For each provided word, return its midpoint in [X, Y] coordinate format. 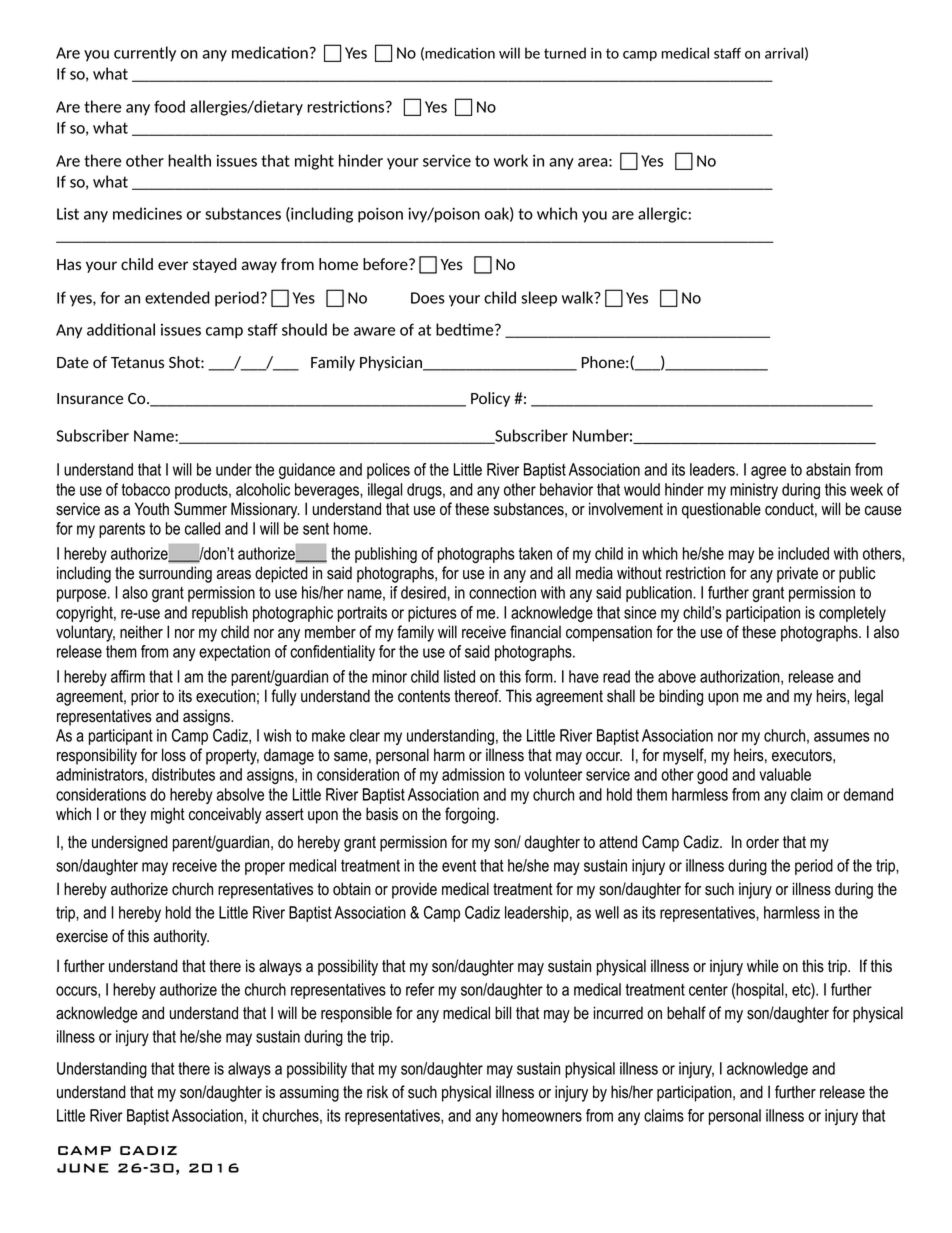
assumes [842, 737]
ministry [754, 491]
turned [565, 53]
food [169, 106]
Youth [152, 509]
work [511, 160]
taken [535, 553]
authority [181, 937]
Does [428, 298]
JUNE [83, 1168]
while [763, 966]
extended [177, 297]
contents [424, 696]
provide [414, 890]
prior [145, 697]
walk [579, 297]
